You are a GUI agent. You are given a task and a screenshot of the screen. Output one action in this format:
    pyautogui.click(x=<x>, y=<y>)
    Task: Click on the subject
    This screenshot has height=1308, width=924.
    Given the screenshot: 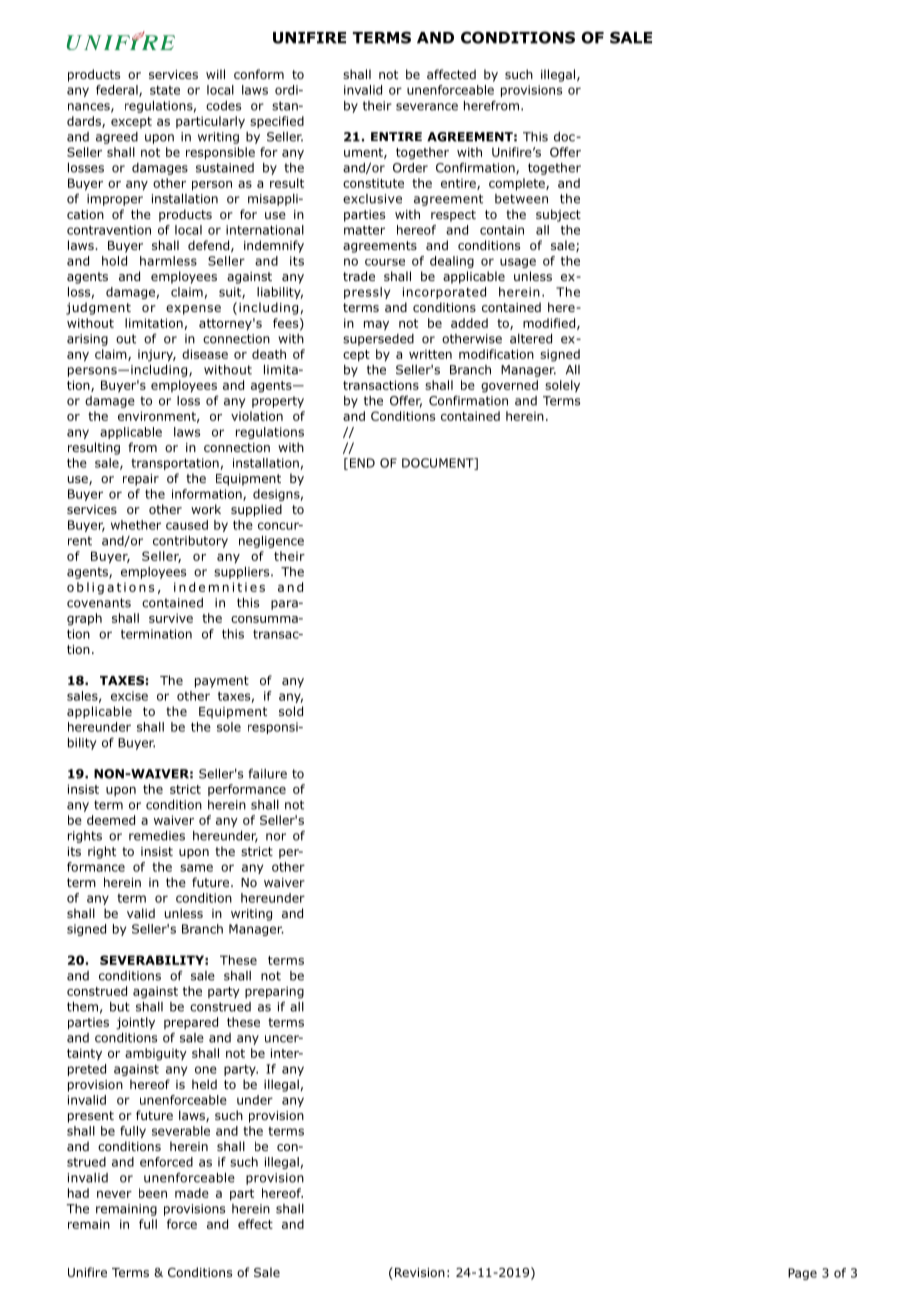 What is the action you would take?
    pyautogui.click(x=558, y=215)
